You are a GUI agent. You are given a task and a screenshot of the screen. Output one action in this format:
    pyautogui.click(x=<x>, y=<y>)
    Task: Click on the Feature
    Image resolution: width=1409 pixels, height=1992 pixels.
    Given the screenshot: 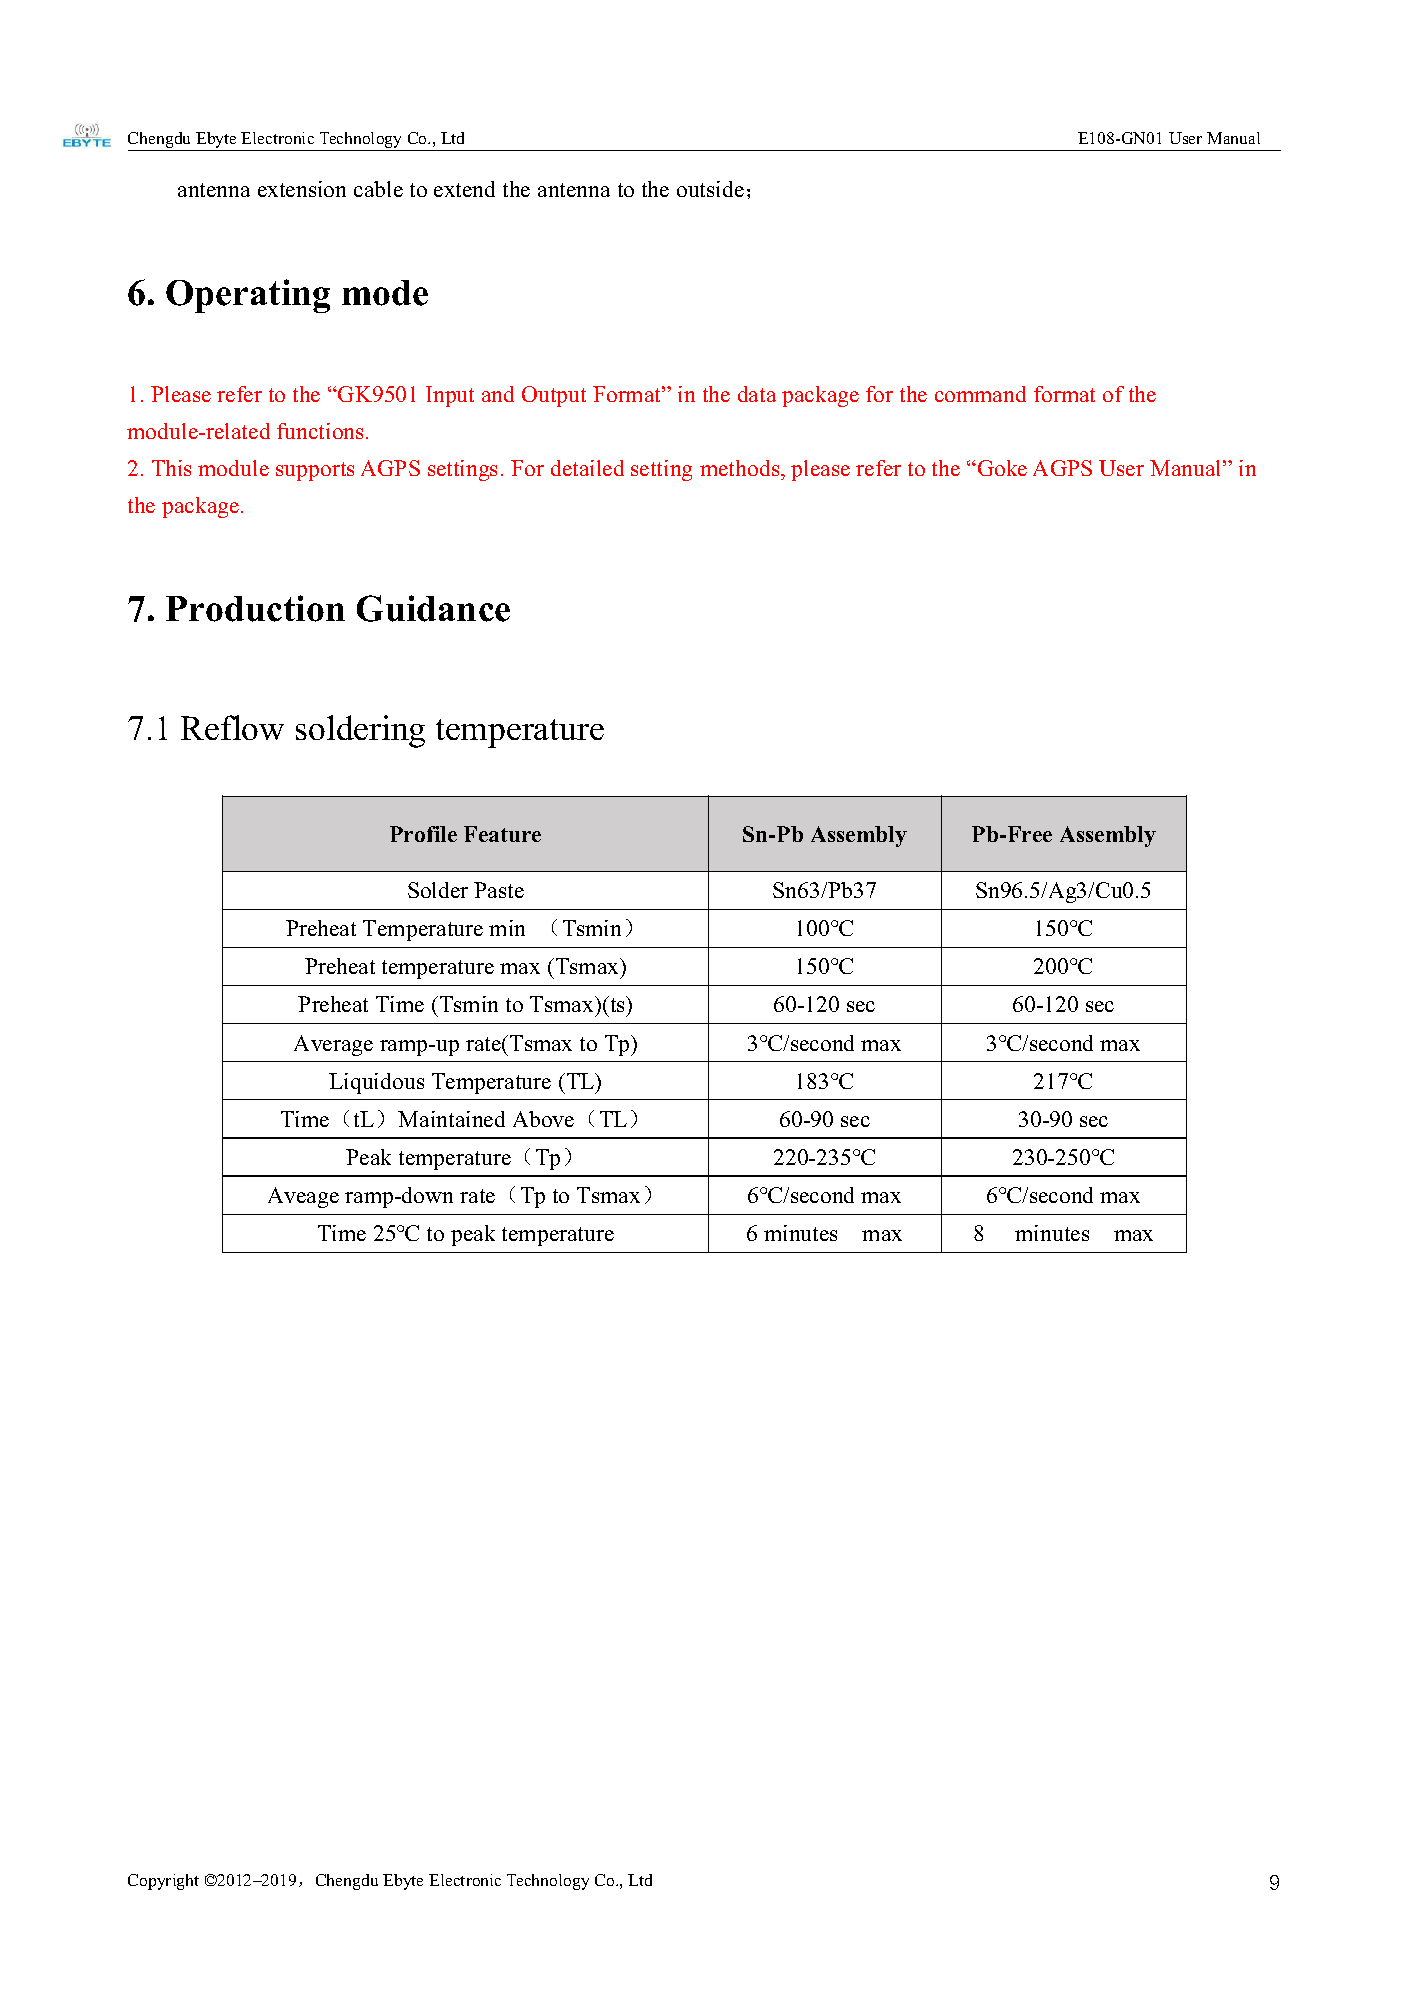 What is the action you would take?
    pyautogui.click(x=502, y=834)
